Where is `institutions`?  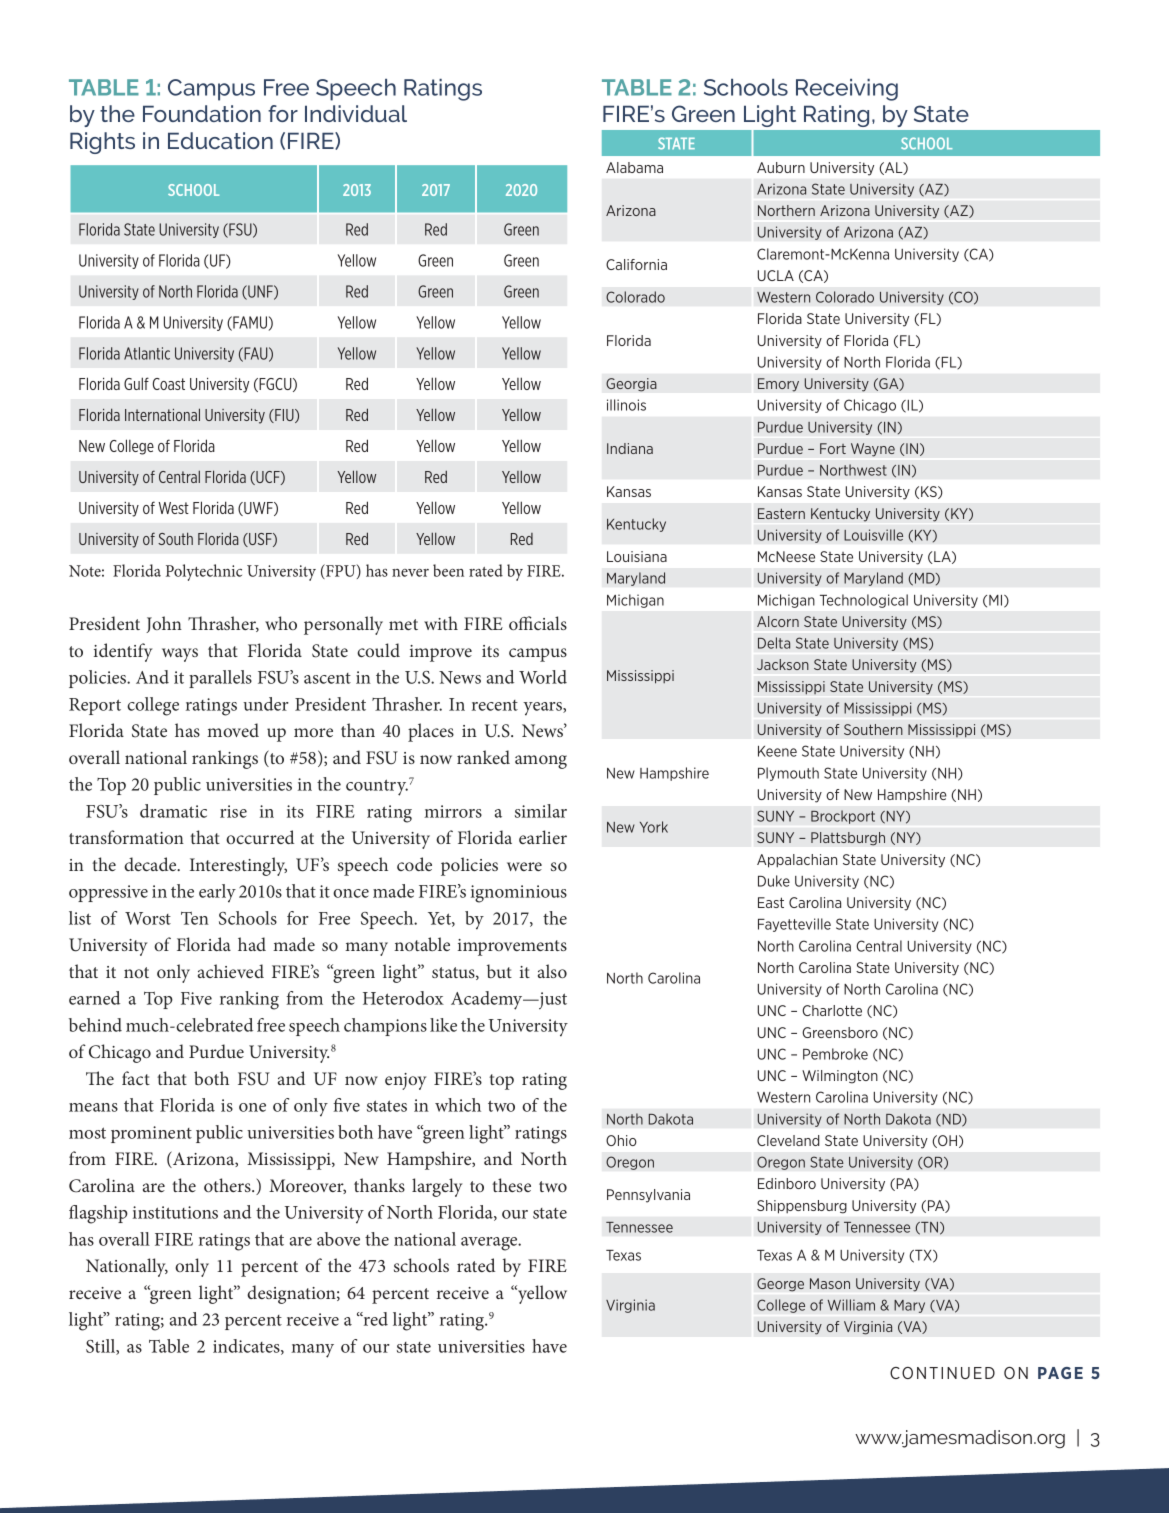 institutions is located at coordinates (175, 1212).
